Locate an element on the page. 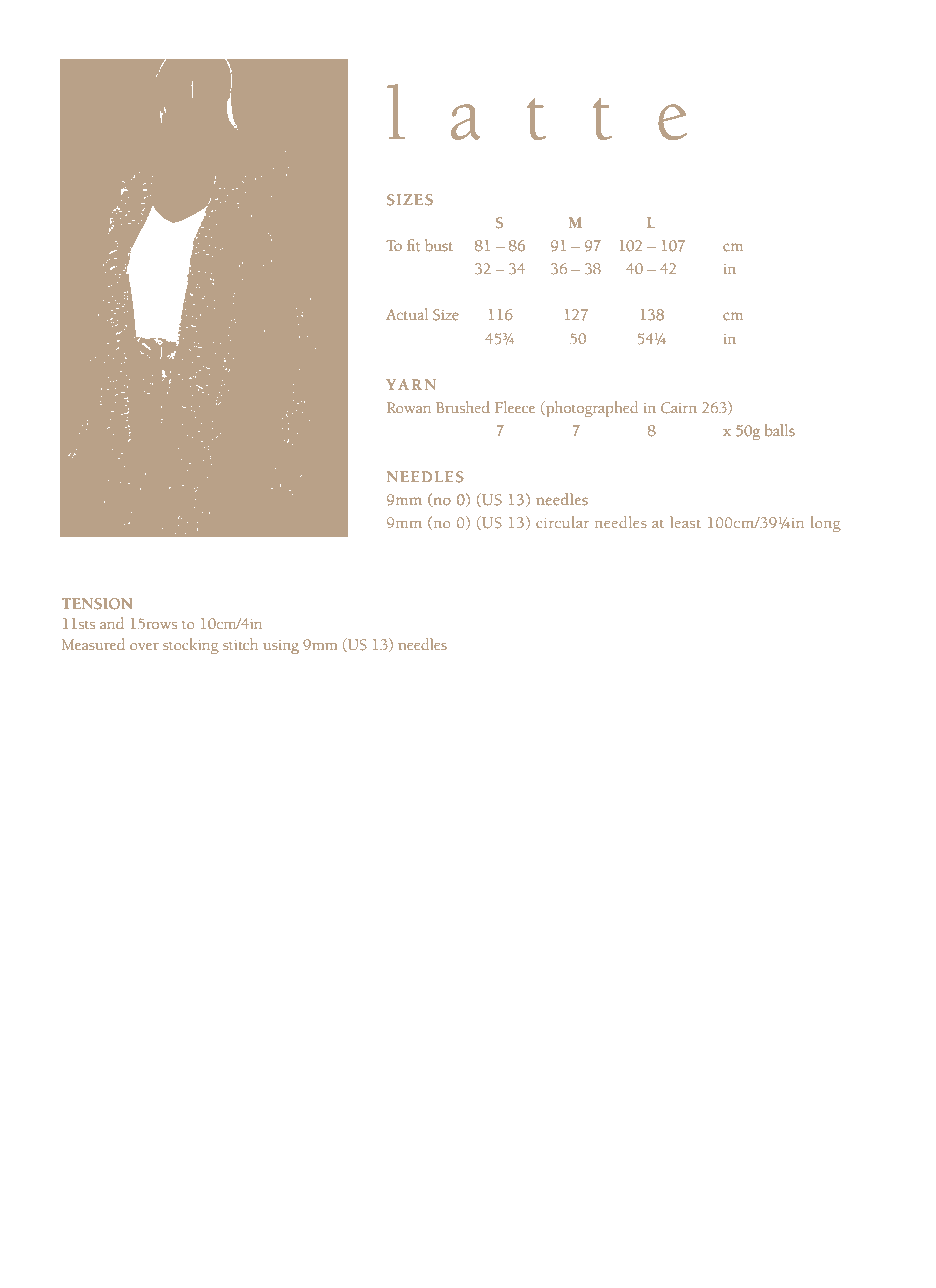 This document has width=936, height=1288. least is located at coordinates (685, 522).
